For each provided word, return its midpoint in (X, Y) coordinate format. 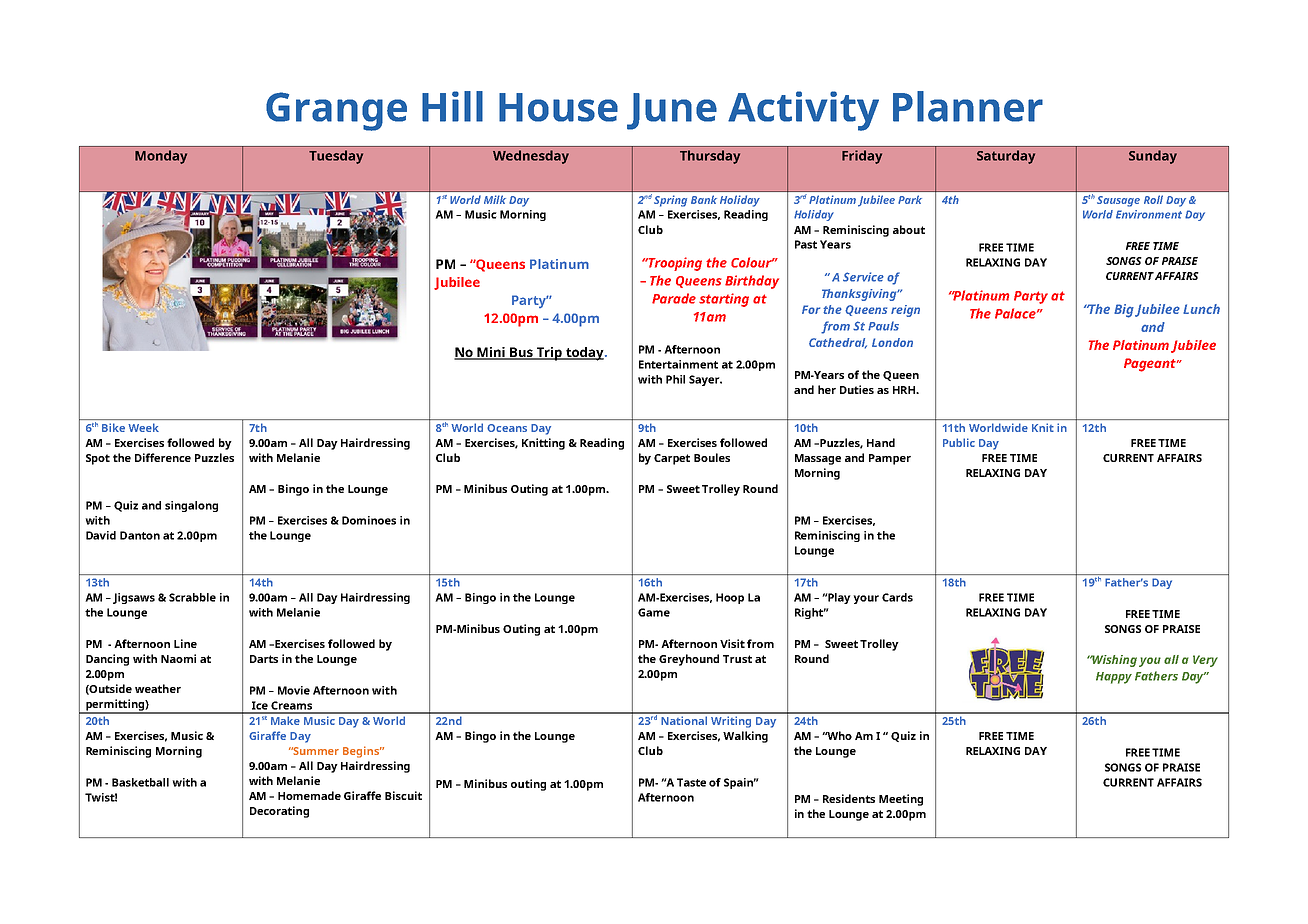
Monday (161, 157)
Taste (691, 782)
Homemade (309, 795)
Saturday (1006, 157)
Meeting (901, 800)
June (672, 111)
